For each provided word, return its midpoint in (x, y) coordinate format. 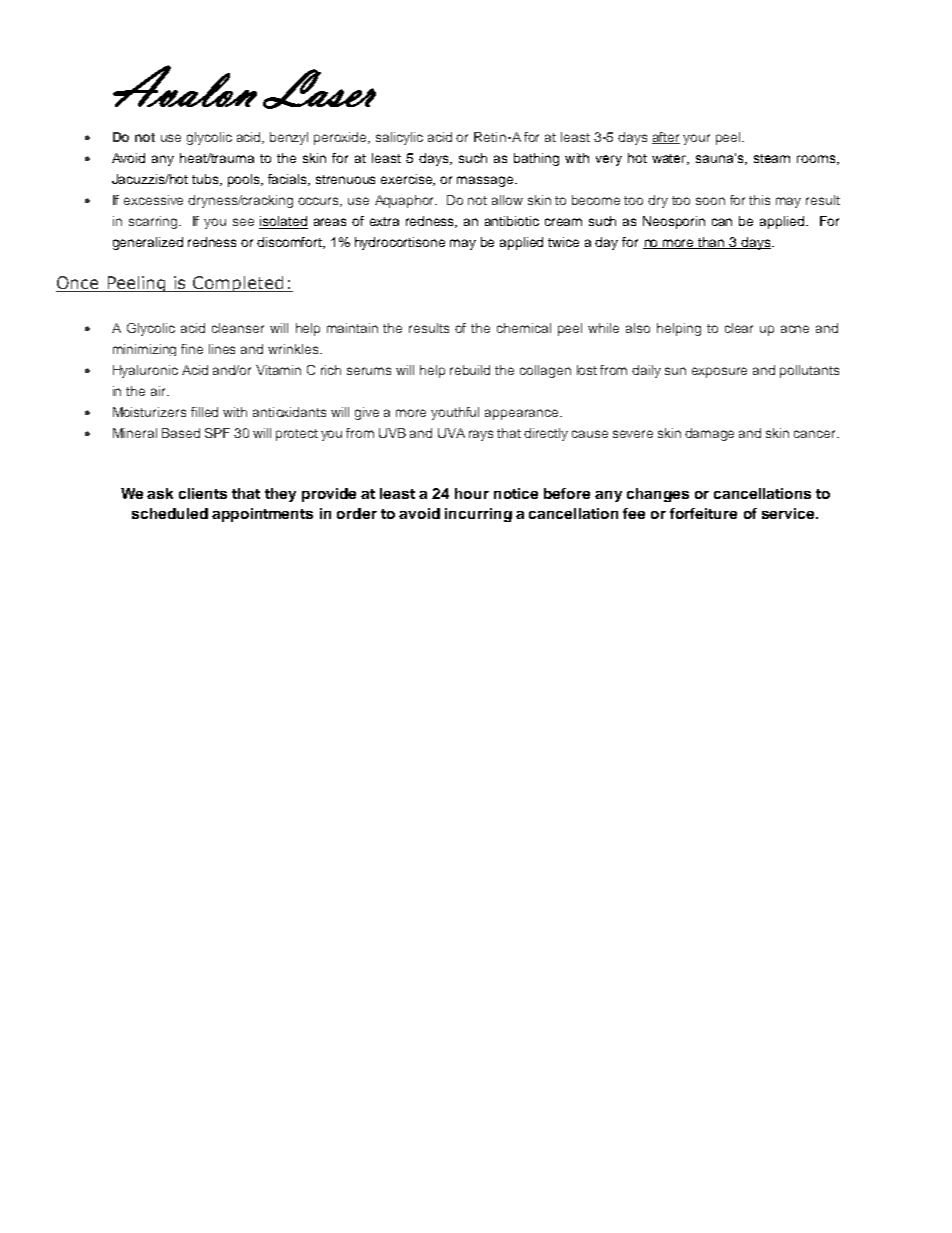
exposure (719, 372)
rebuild (470, 370)
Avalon (185, 86)
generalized (148, 243)
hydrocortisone (400, 243)
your (696, 139)
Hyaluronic (145, 371)
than (711, 243)
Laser (319, 89)
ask (160, 493)
